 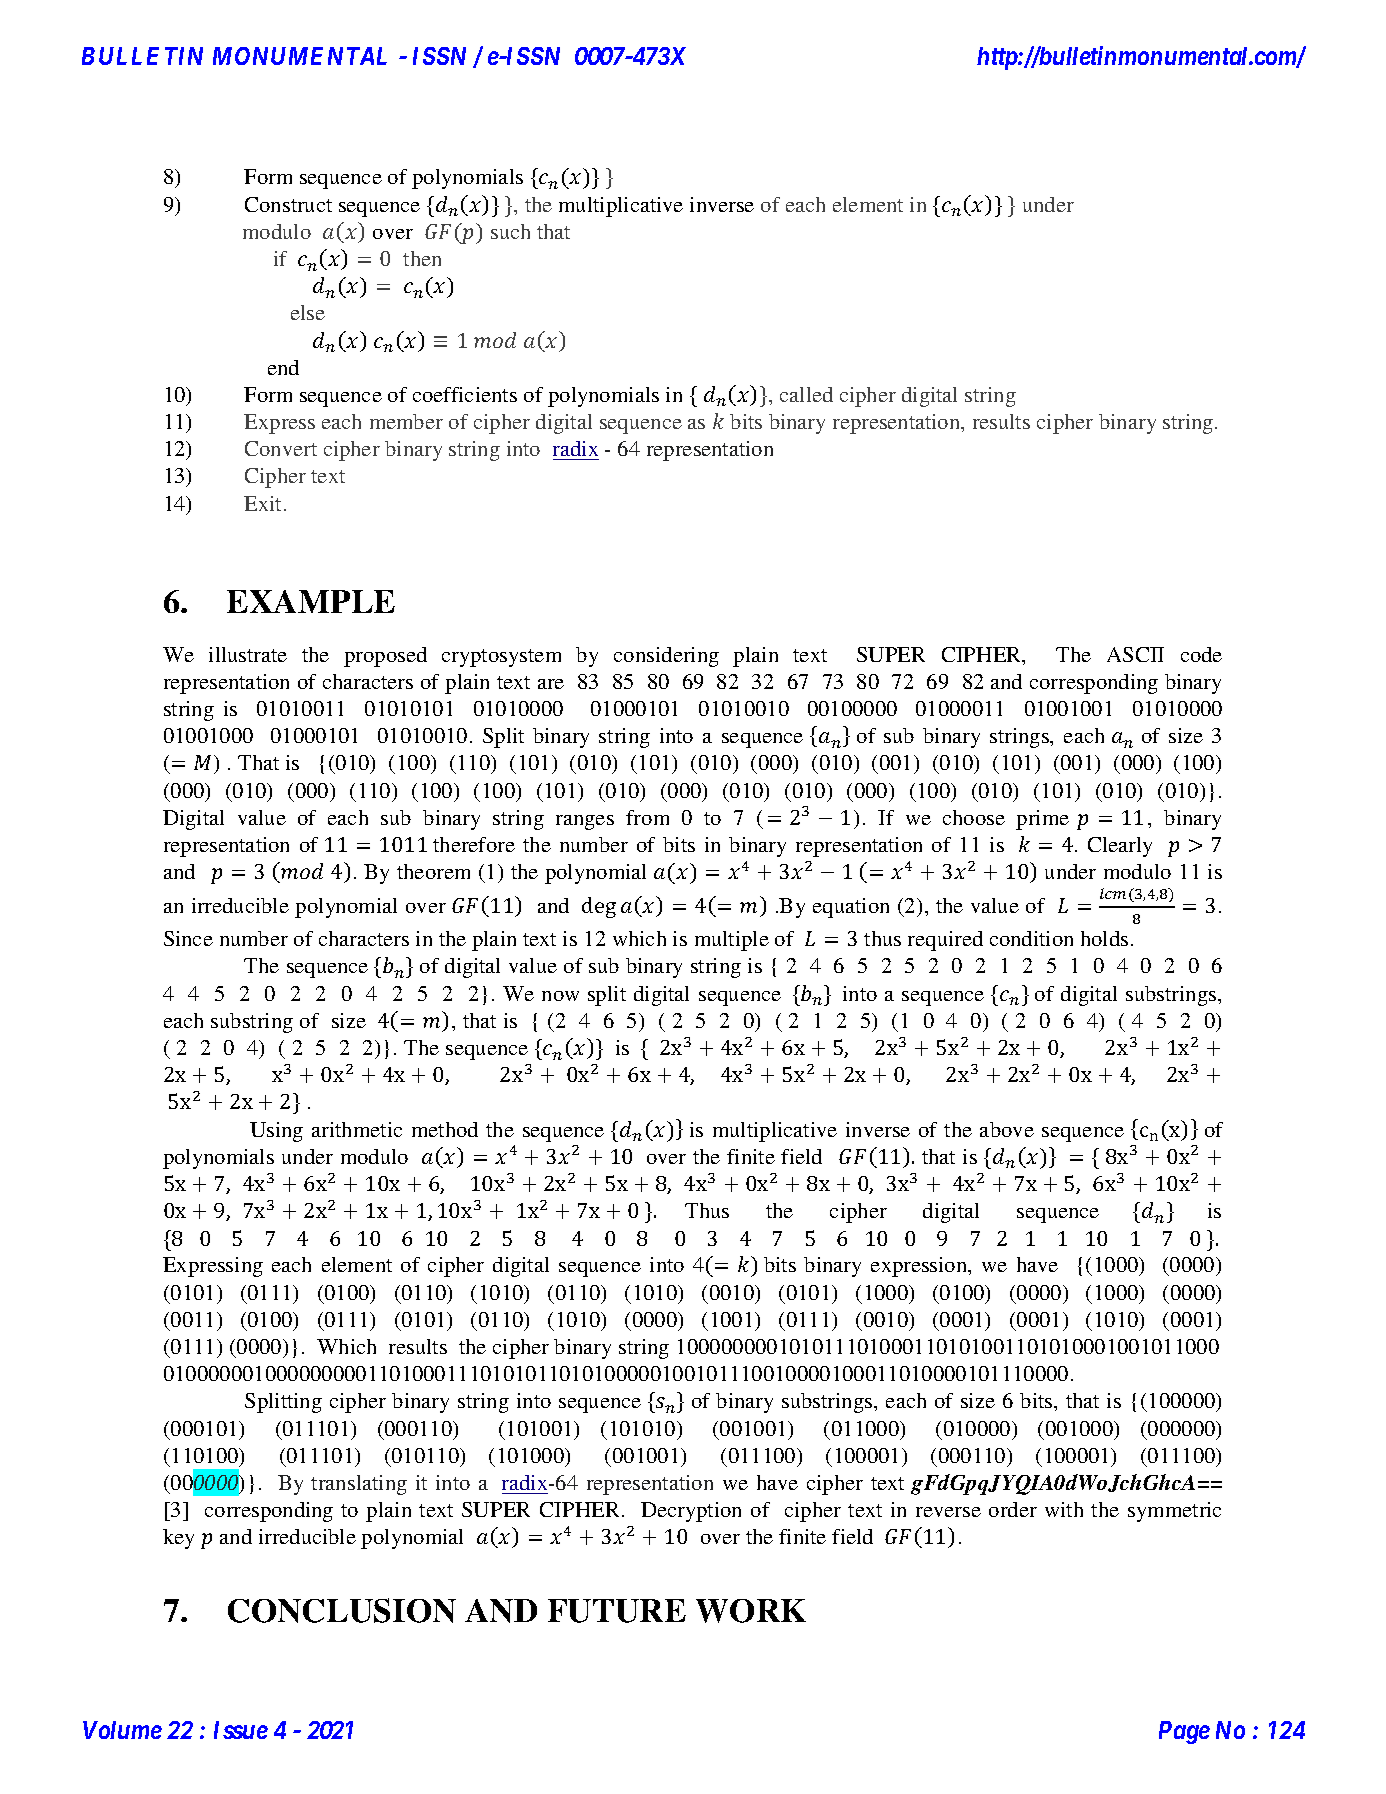 I want to click on FUTURE, so click(x=617, y=1611).
